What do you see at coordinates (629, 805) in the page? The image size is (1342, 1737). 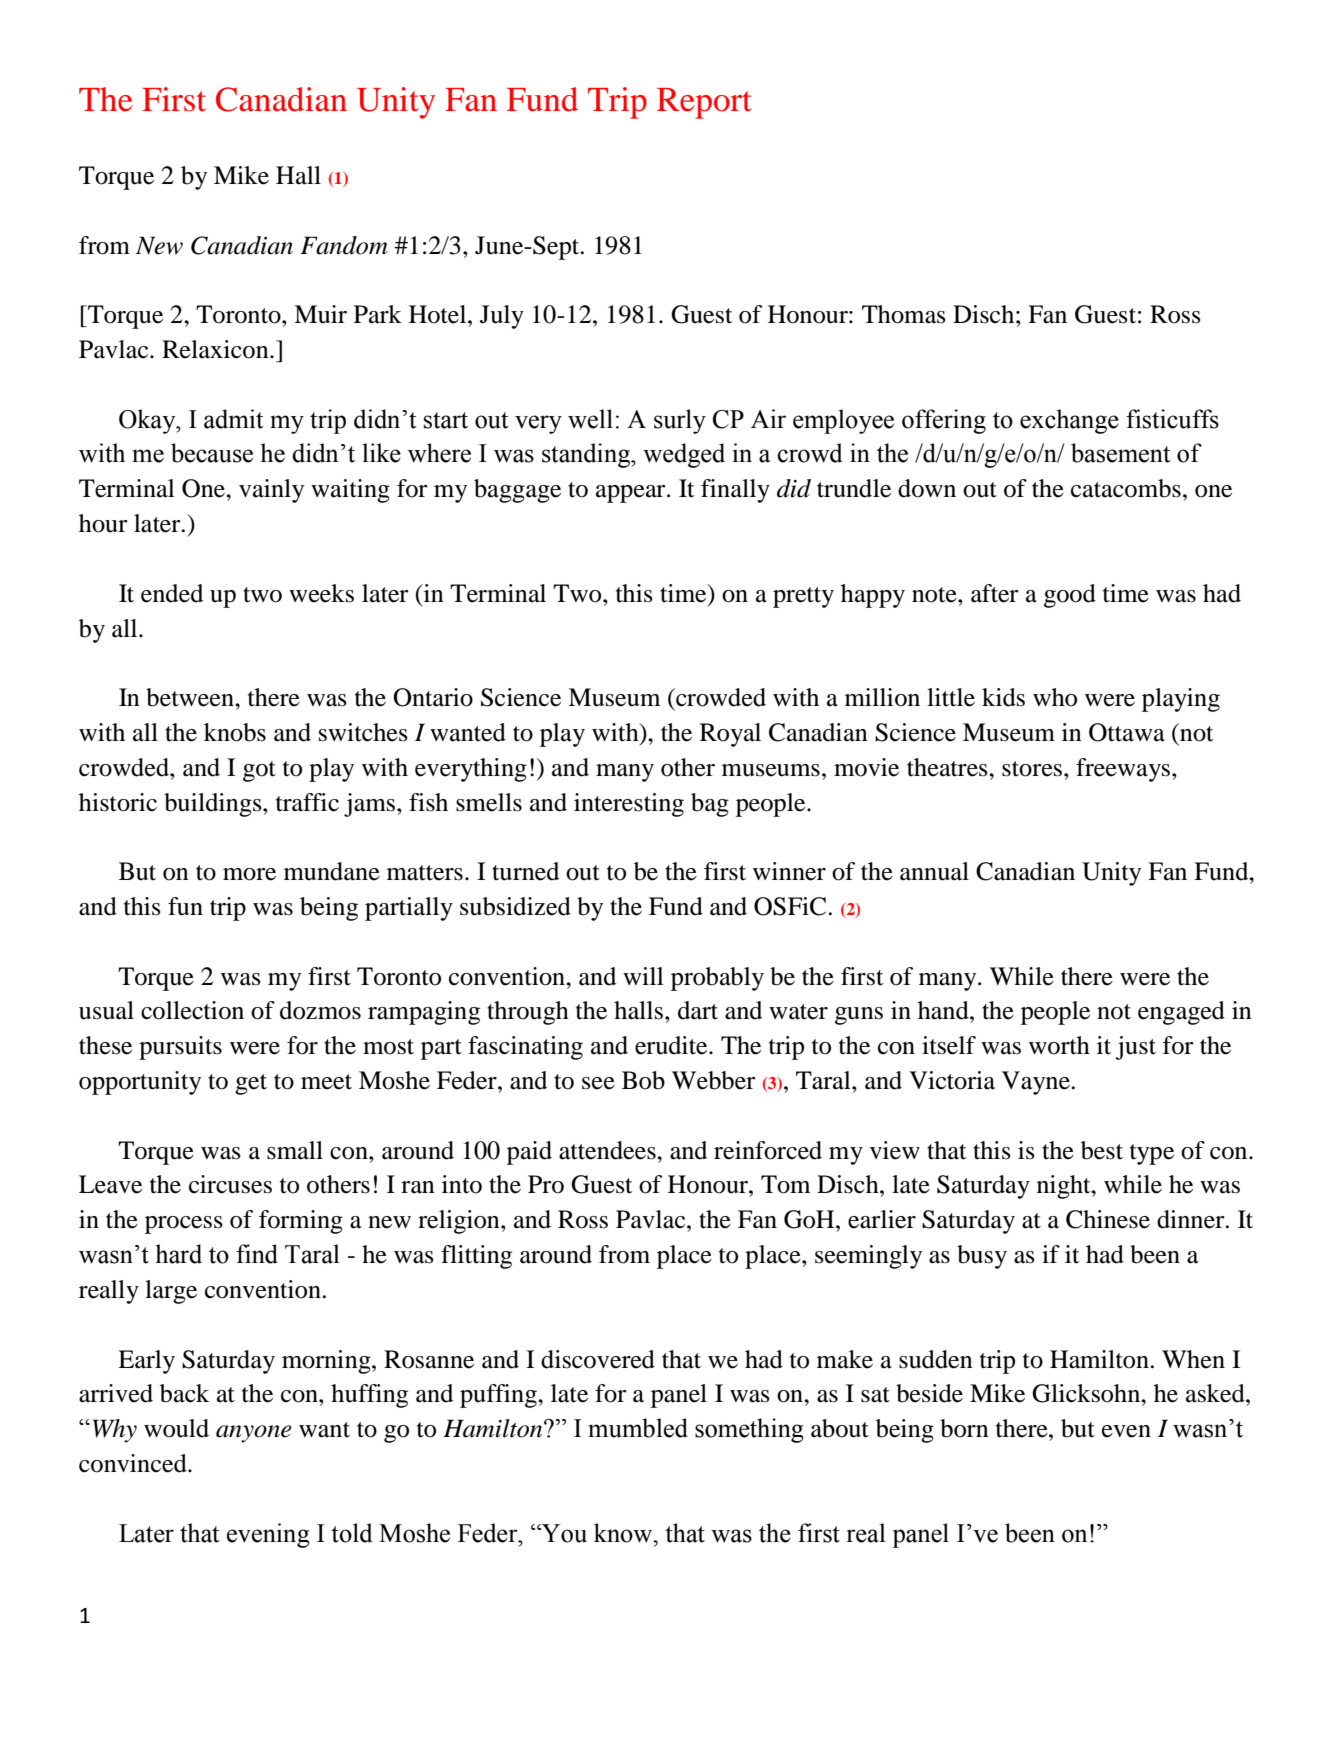 I see `interesting` at bounding box center [629, 805].
